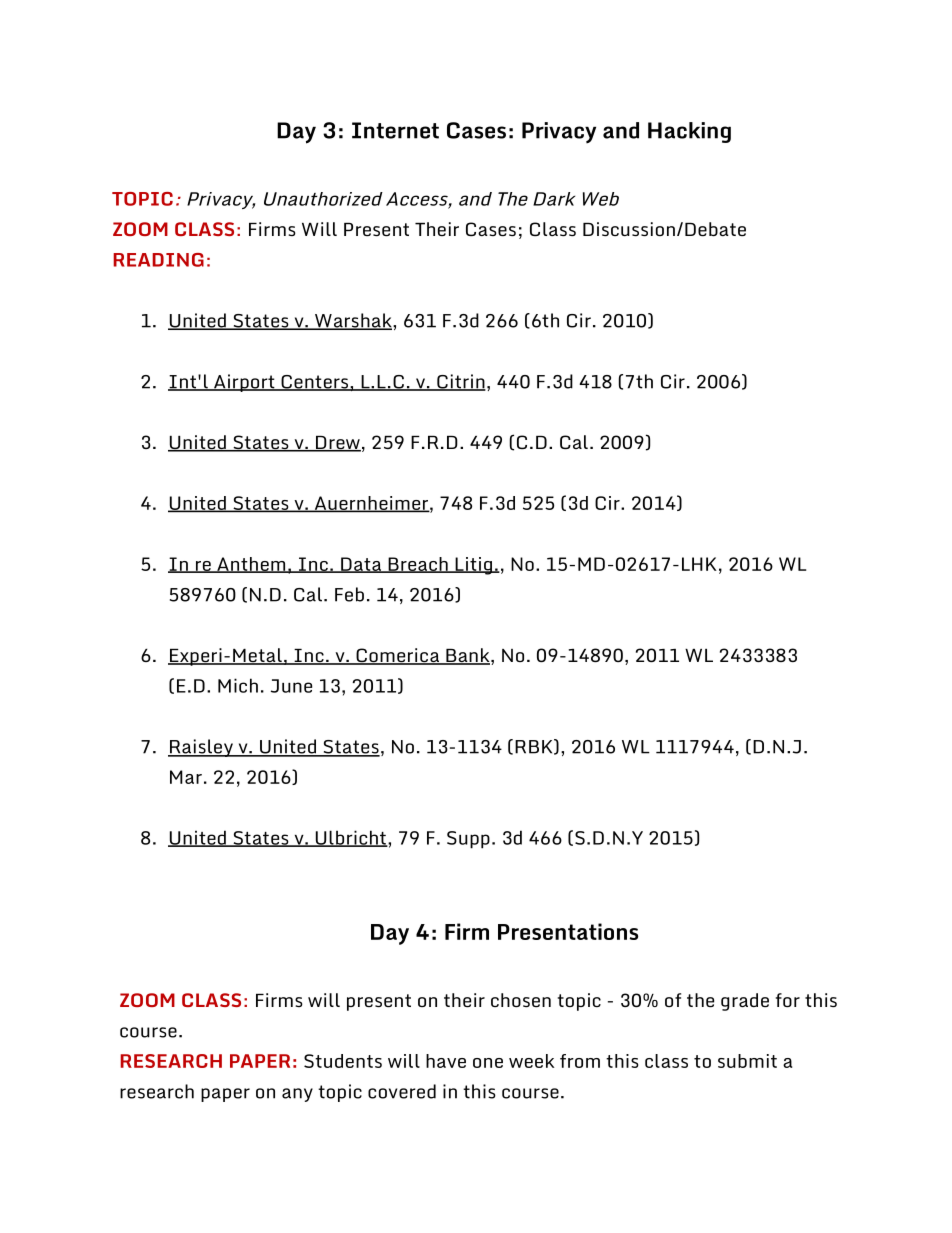 This screenshot has width=952, height=1233. What do you see at coordinates (747, 1061) in the screenshot?
I see `submit` at bounding box center [747, 1061].
